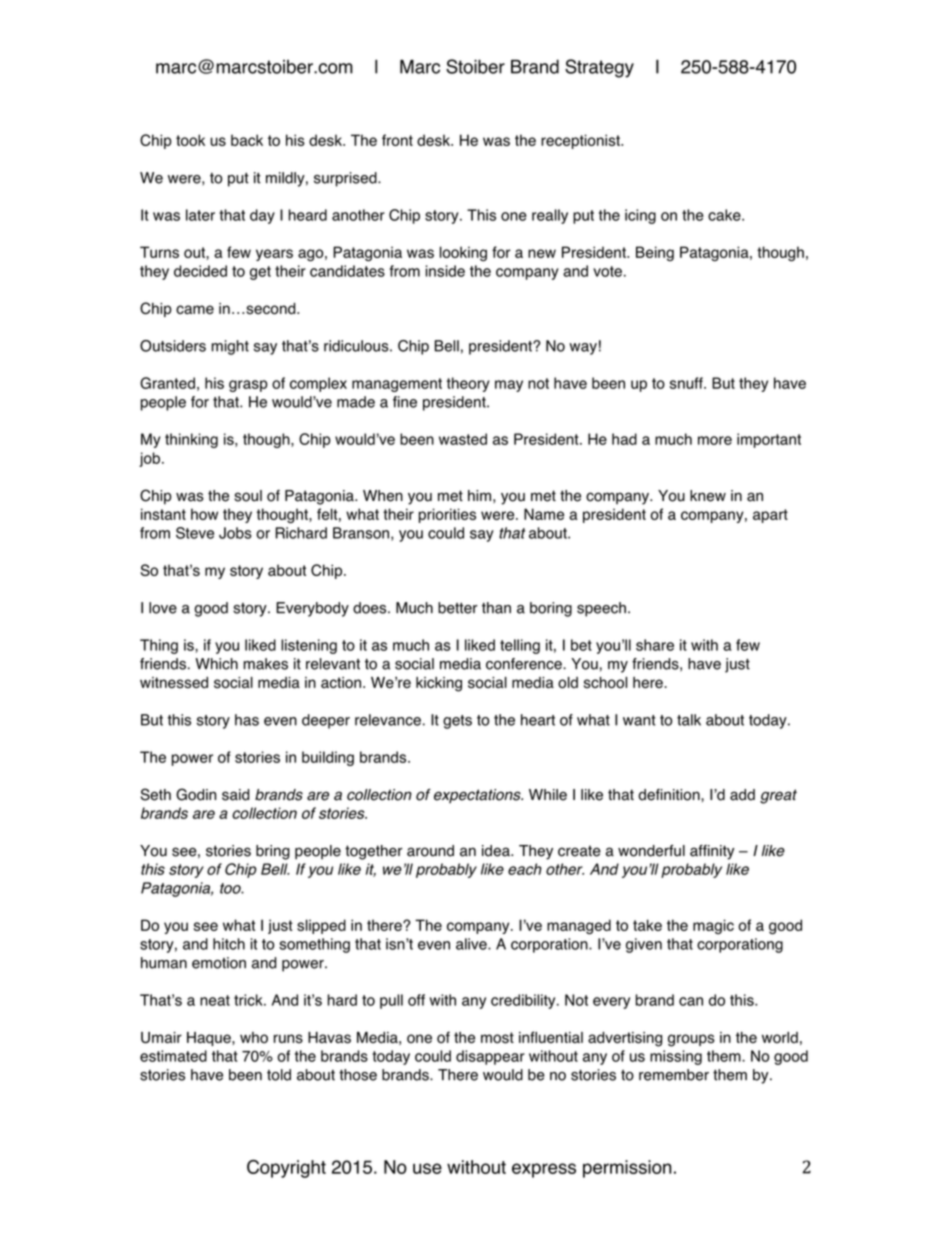  I want to click on Strategy, so click(599, 68).
